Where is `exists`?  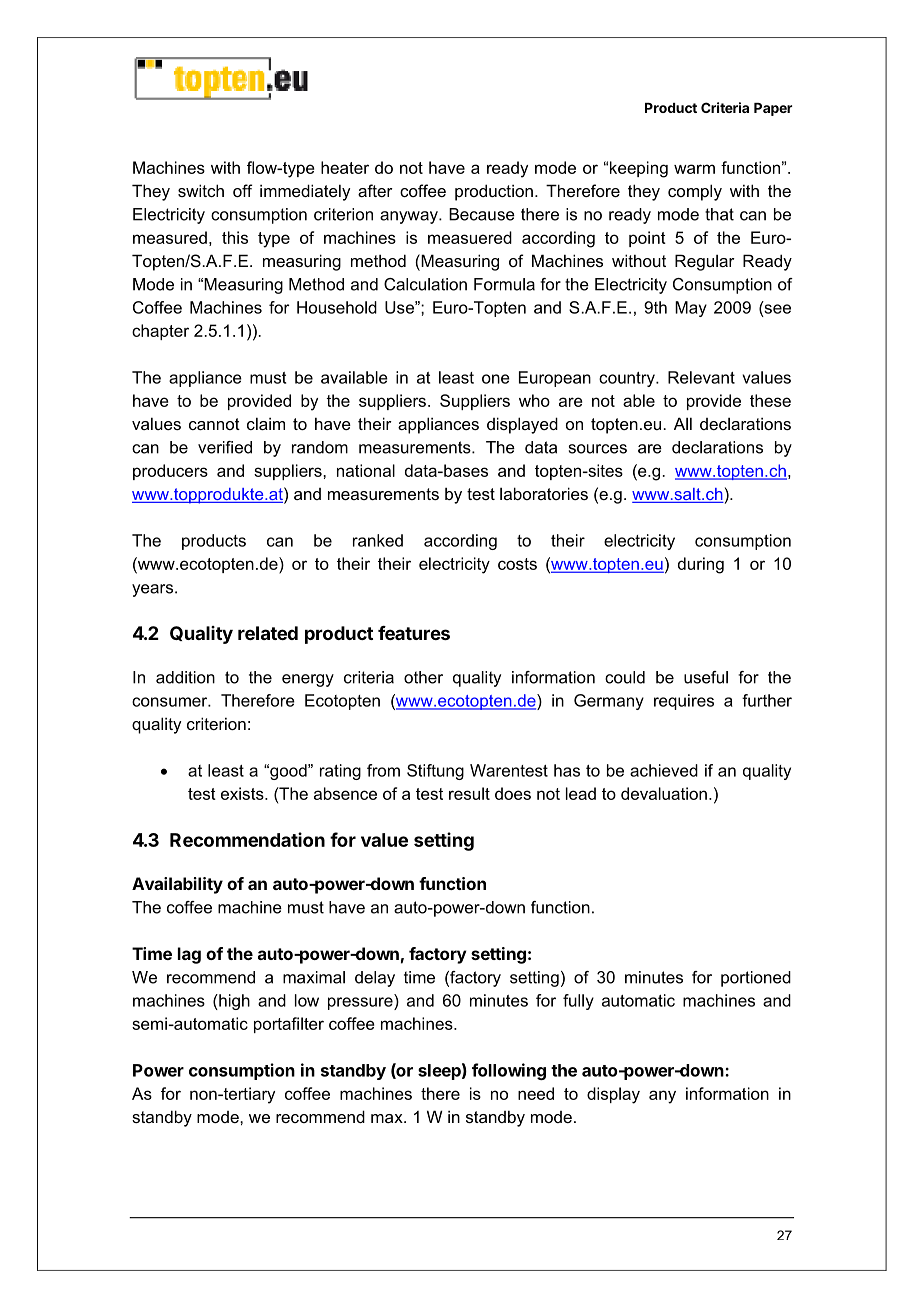 exists is located at coordinates (243, 793).
